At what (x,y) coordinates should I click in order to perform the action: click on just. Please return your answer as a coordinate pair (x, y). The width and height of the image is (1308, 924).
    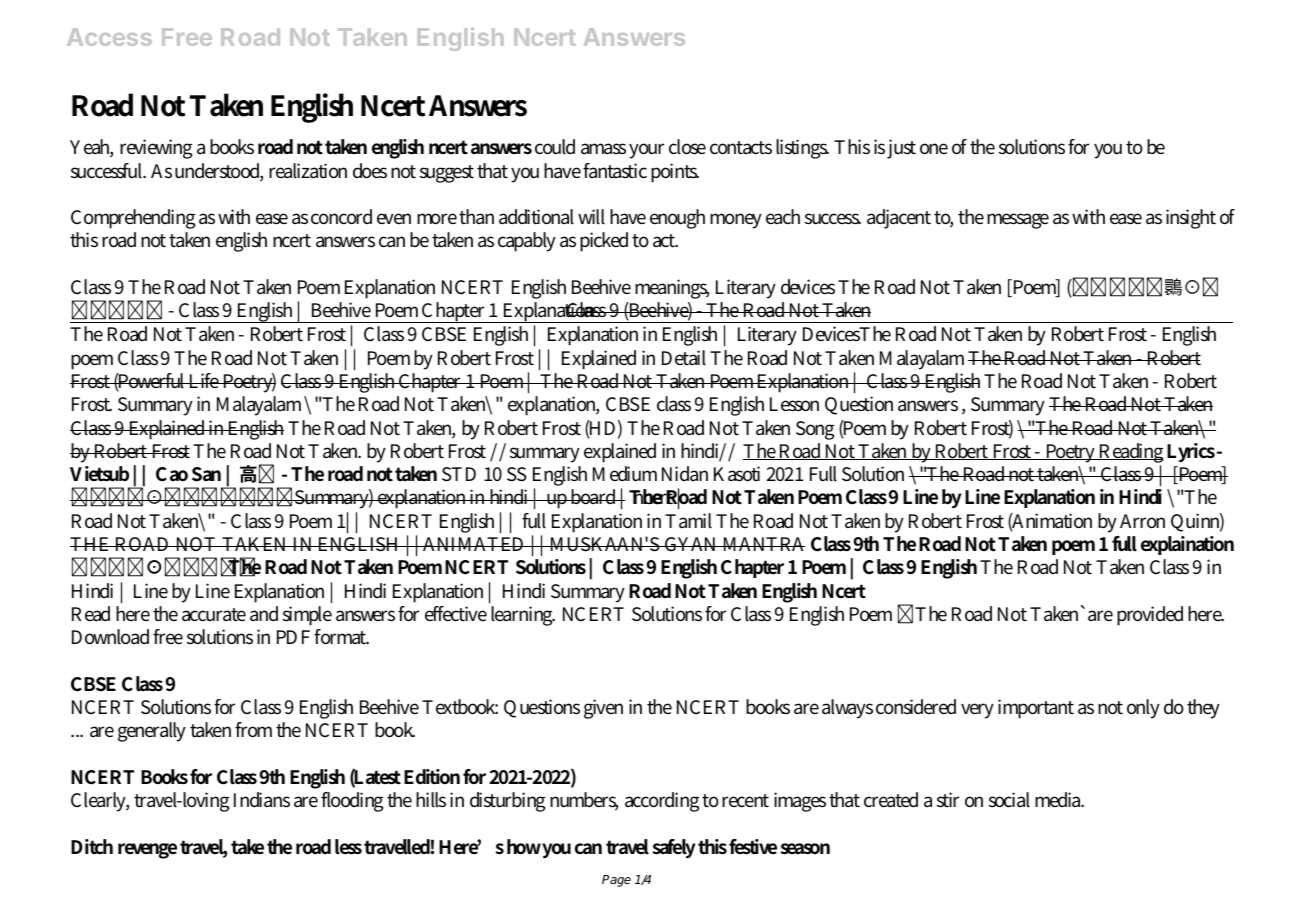
    Looking at the image, I should click on (901, 149).
